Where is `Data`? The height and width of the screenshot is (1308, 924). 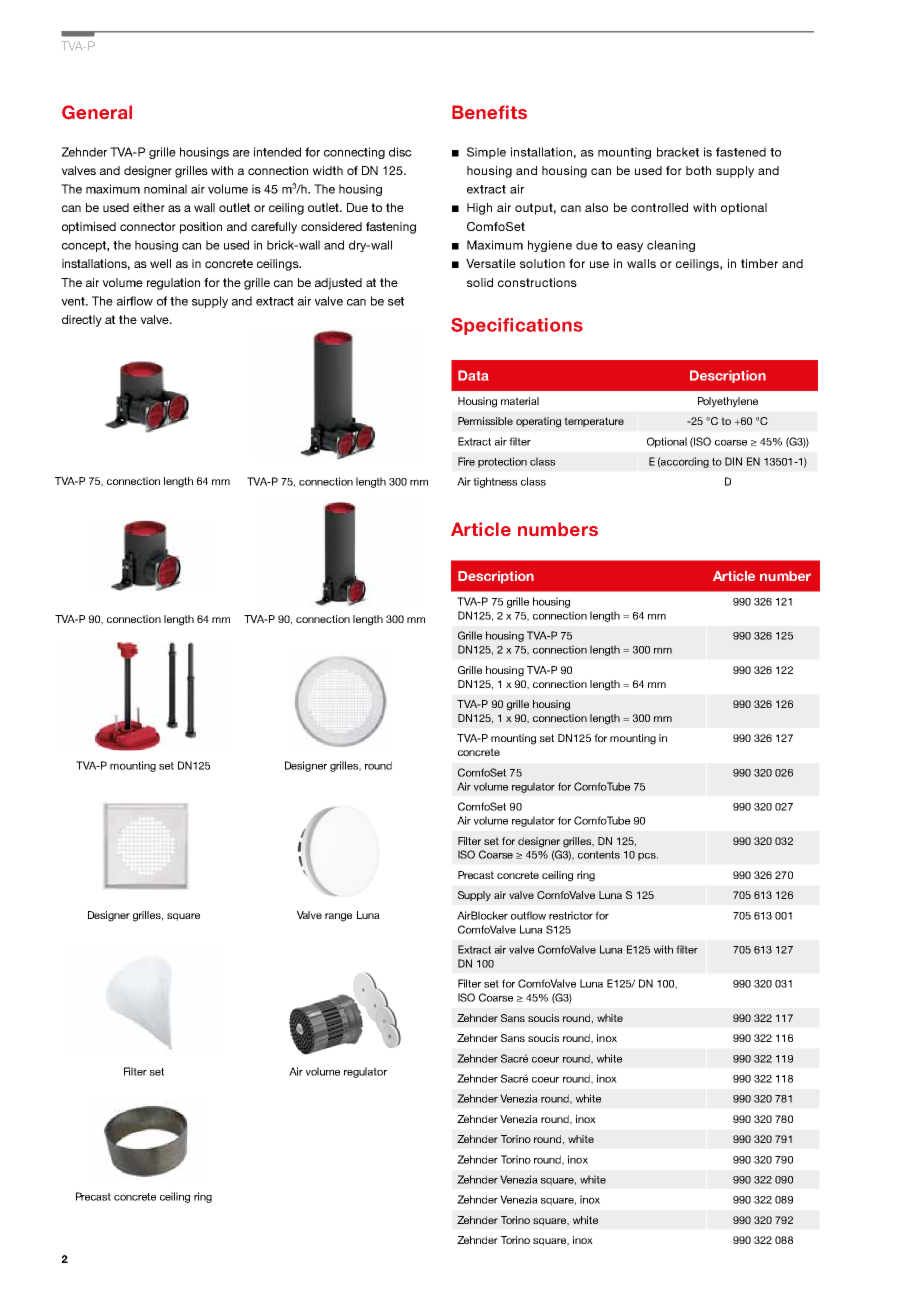
Data is located at coordinates (473, 375).
